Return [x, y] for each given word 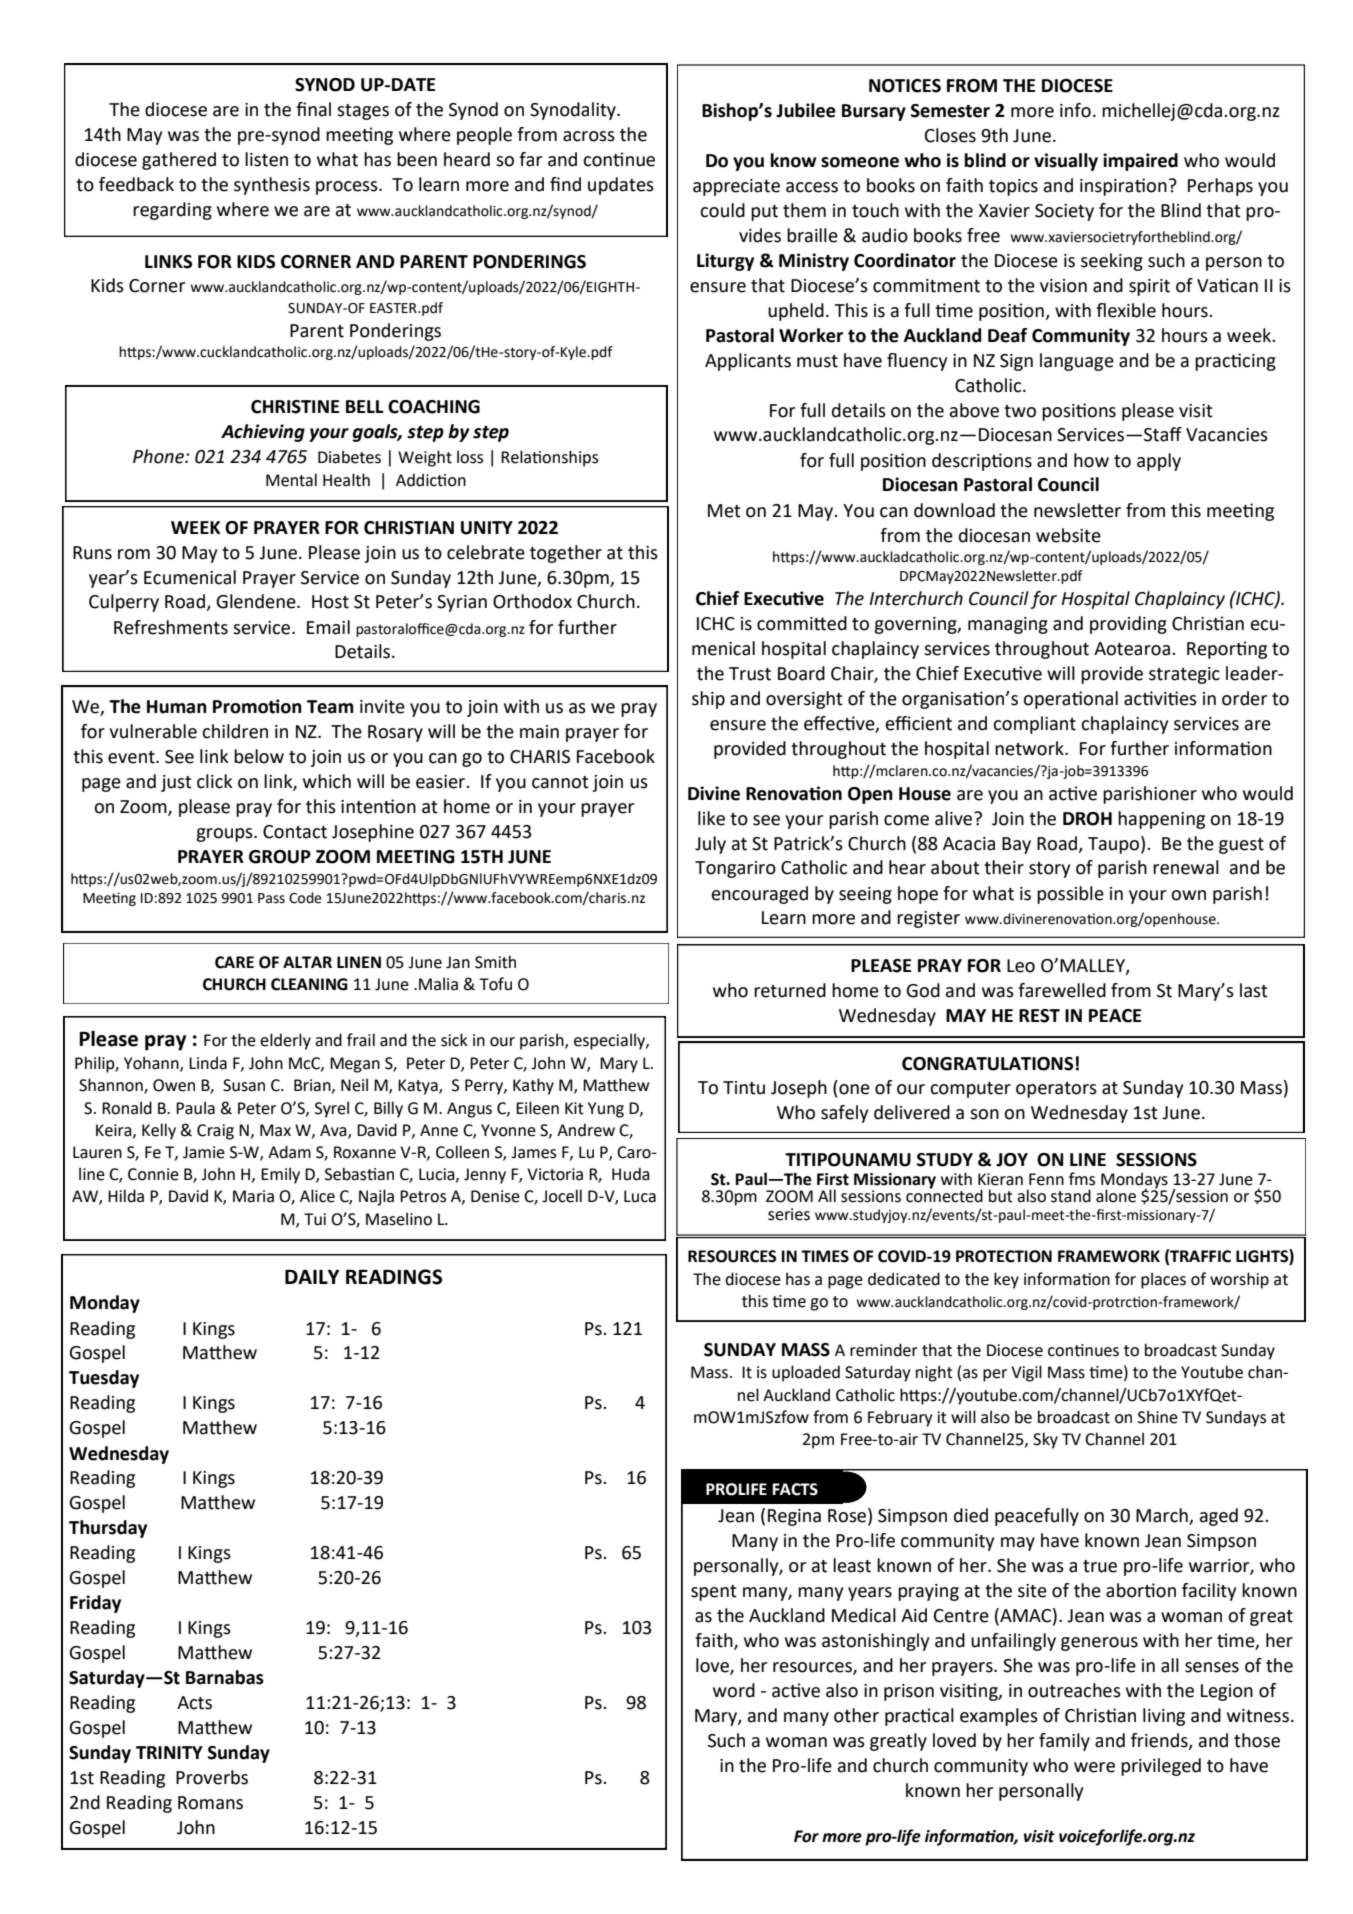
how [1091, 460]
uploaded [806, 1373]
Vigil [1026, 1373]
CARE [234, 962]
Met [724, 511]
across [589, 136]
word [734, 1690]
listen [266, 159]
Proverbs [212, 1777]
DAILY [312, 1277]
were [1094, 1767]
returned [790, 990]
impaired [1140, 162]
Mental [291, 480]
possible [1070, 895]
